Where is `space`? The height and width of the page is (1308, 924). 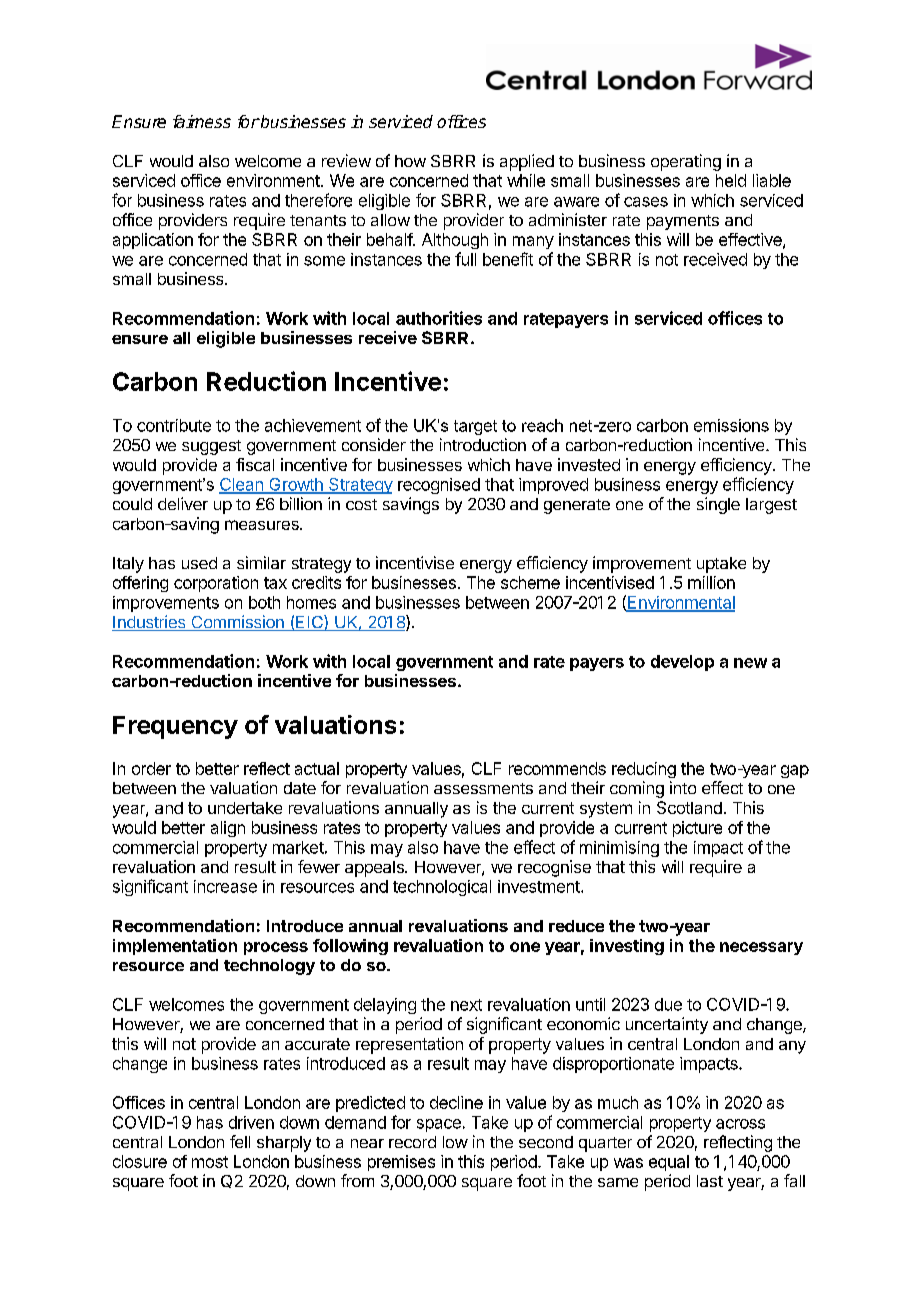
space is located at coordinates (439, 1125).
